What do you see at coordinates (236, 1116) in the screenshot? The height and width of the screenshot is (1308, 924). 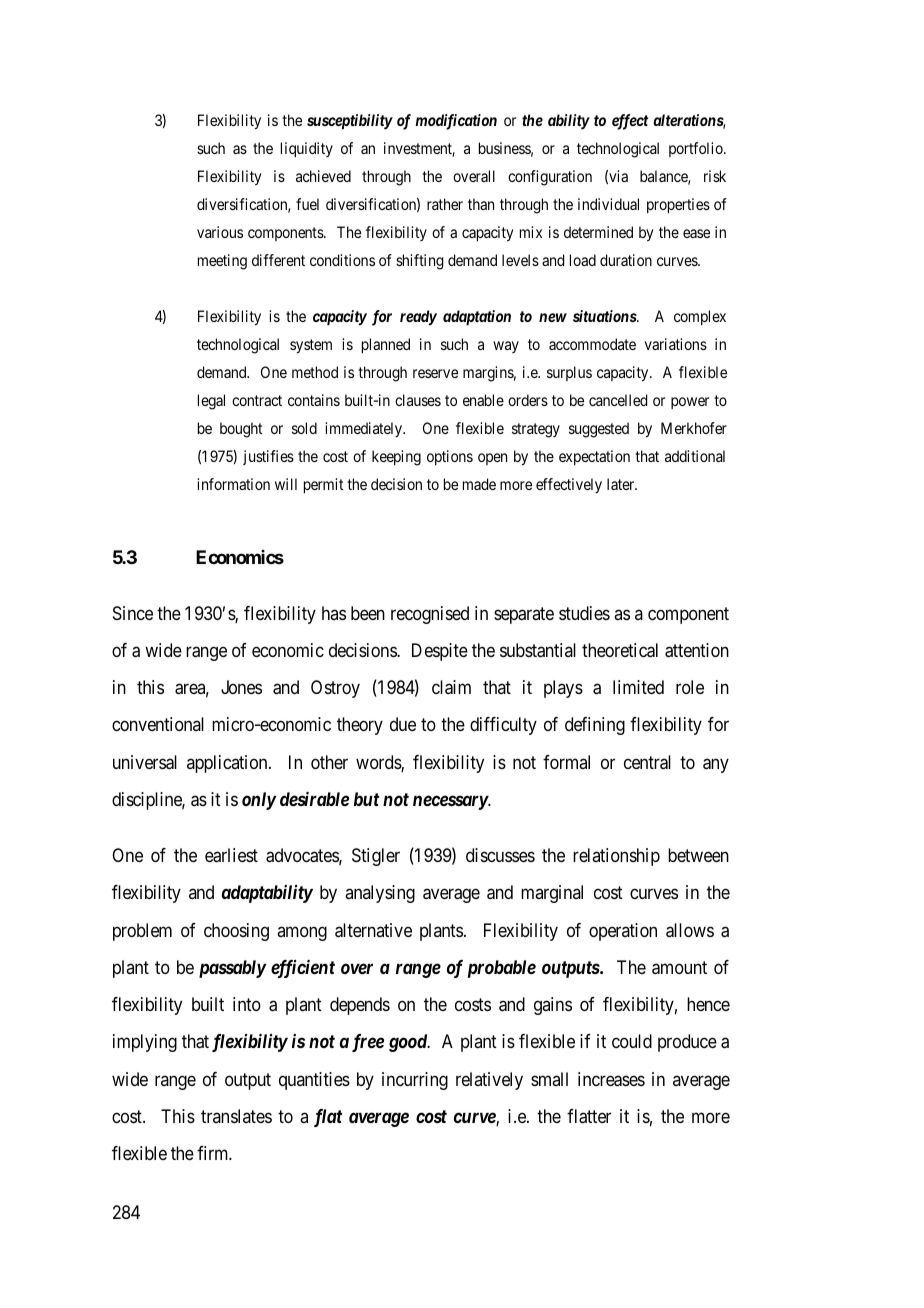 I see `translates` at bounding box center [236, 1116].
